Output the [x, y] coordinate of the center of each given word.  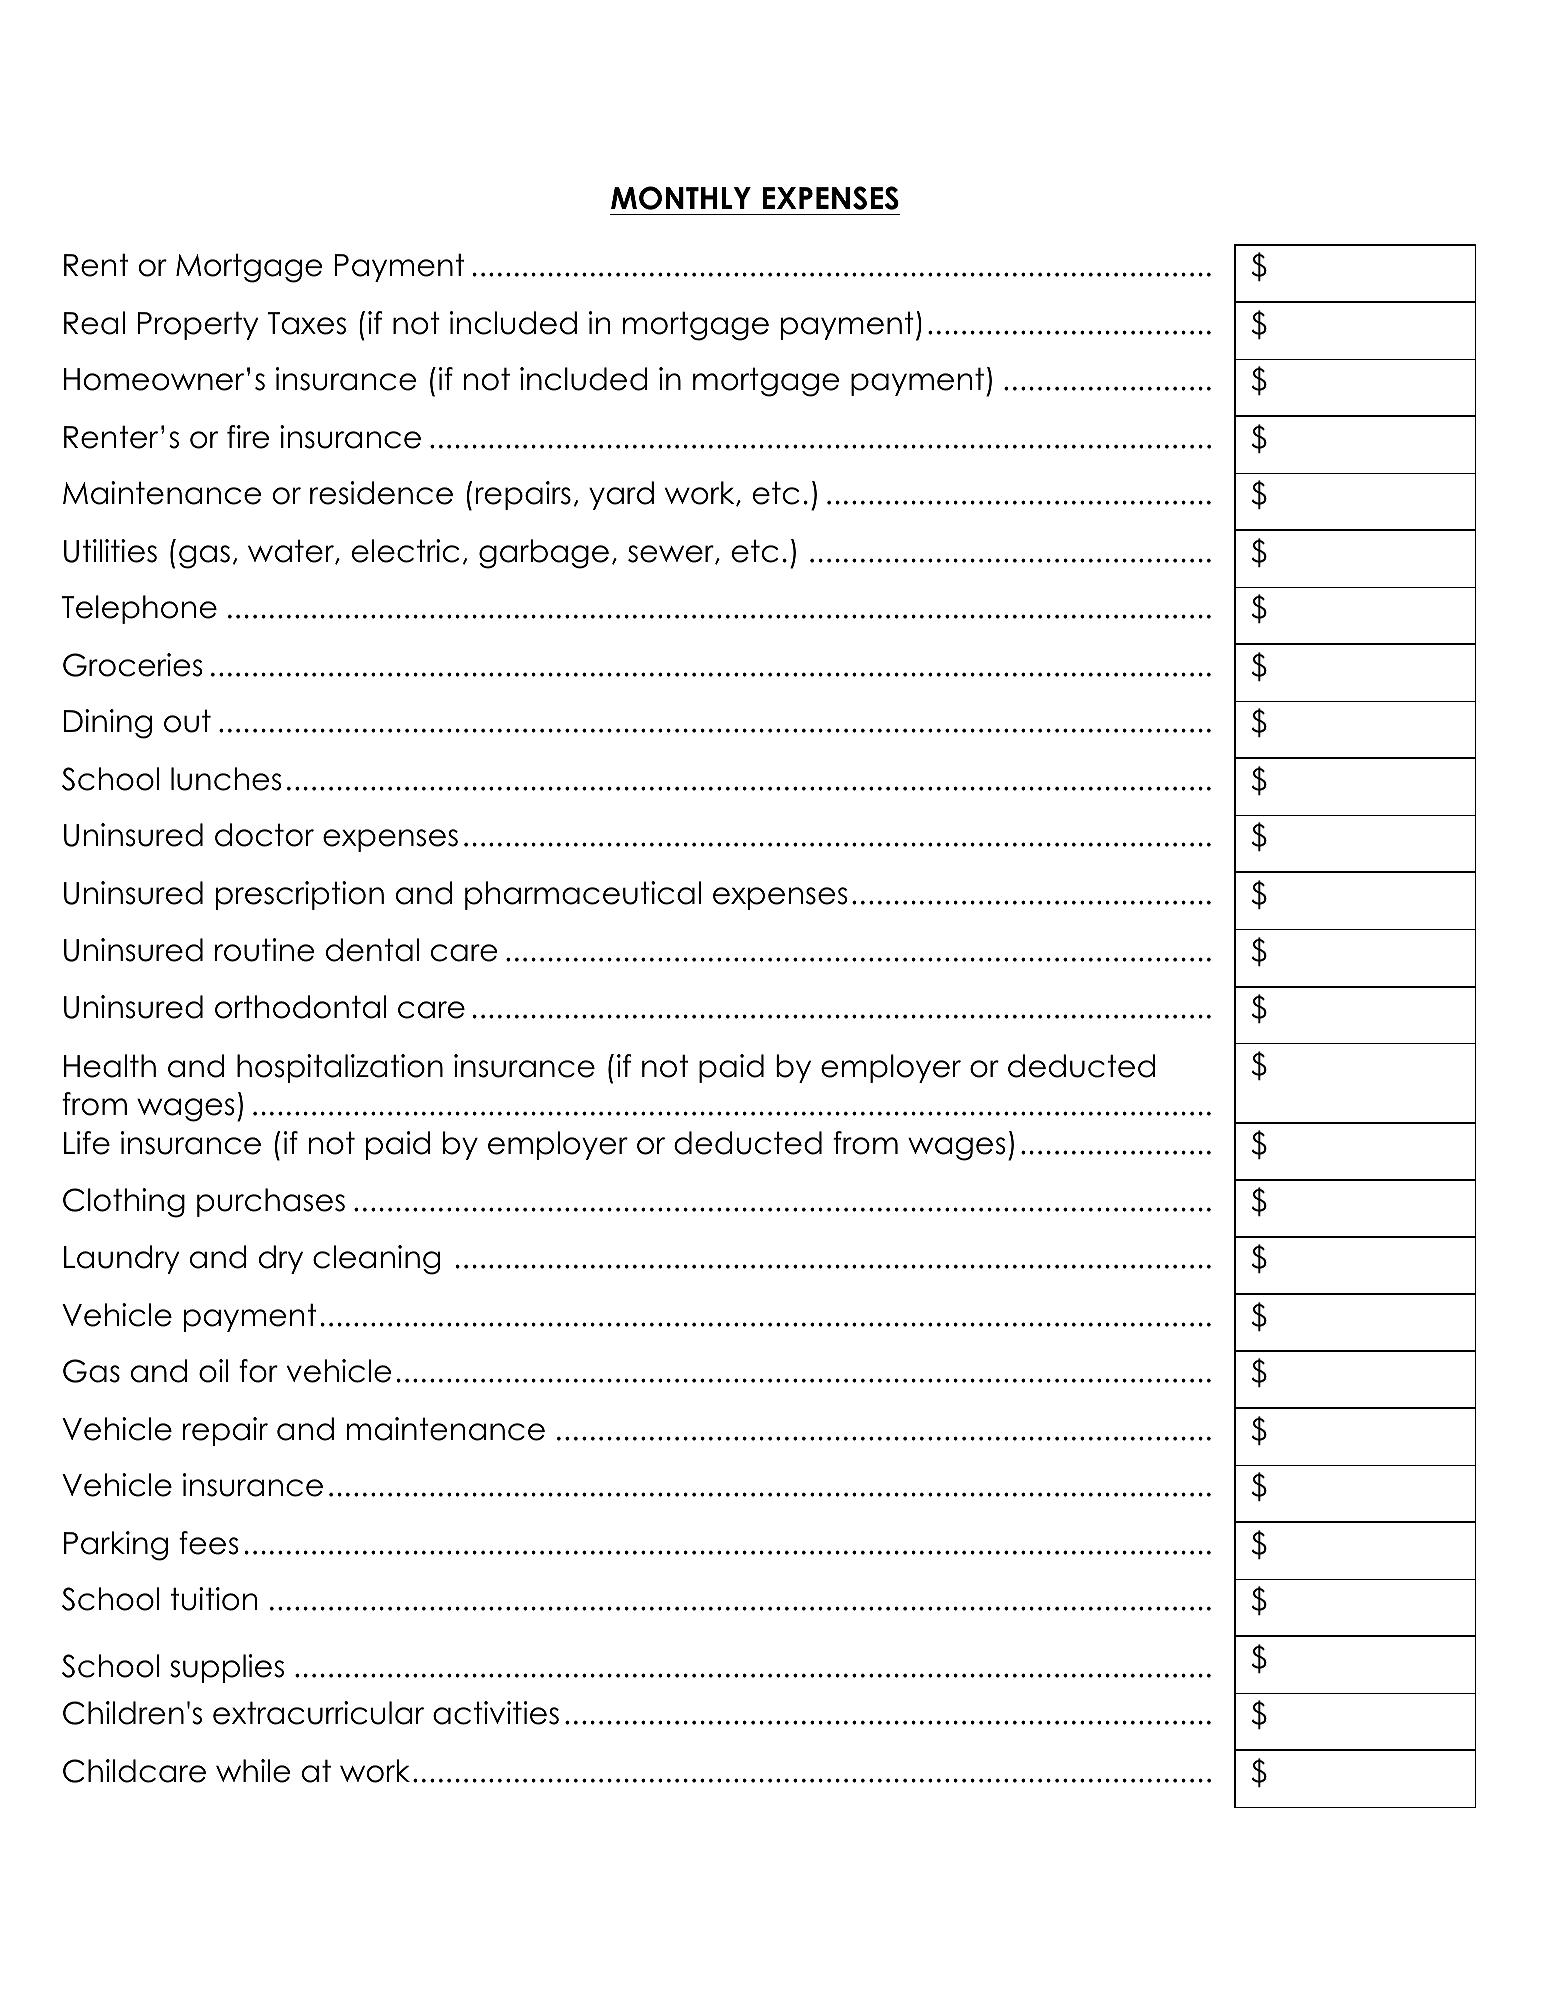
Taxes [306, 323]
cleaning [376, 1260]
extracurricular [318, 1713]
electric [405, 551]
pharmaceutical [583, 895]
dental [372, 950]
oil [213, 1371]
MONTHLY [681, 198]
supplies [227, 1668]
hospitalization [340, 1068]
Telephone [139, 609]
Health [110, 1066]
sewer [672, 554]
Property [198, 325]
